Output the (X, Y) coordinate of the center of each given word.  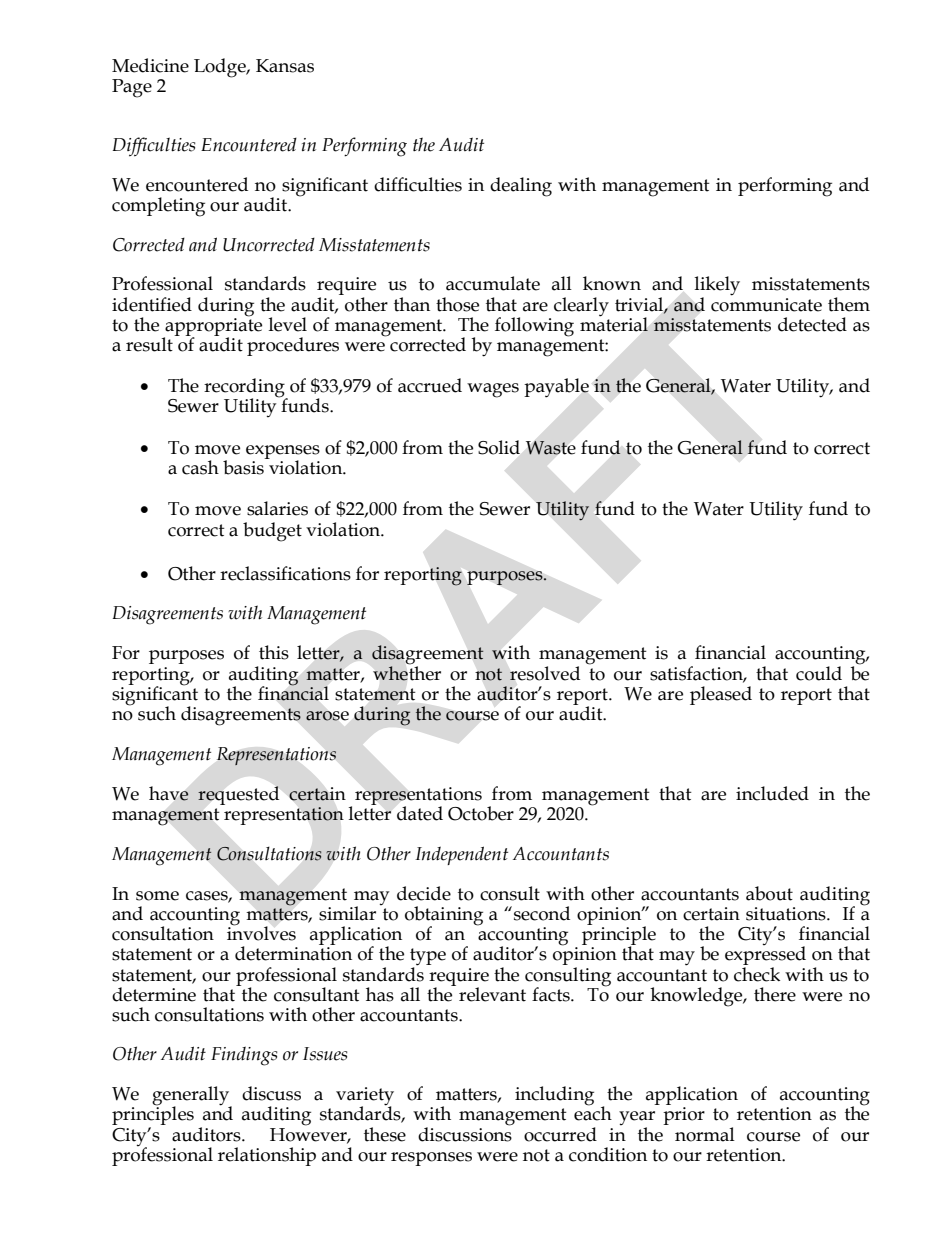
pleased (721, 695)
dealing (521, 187)
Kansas (285, 66)
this (274, 652)
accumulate (493, 283)
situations (787, 914)
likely (717, 287)
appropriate (212, 327)
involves (261, 932)
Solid (499, 447)
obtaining (444, 917)
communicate (766, 305)
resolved (545, 673)
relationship (267, 1156)
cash (200, 467)
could (819, 673)
